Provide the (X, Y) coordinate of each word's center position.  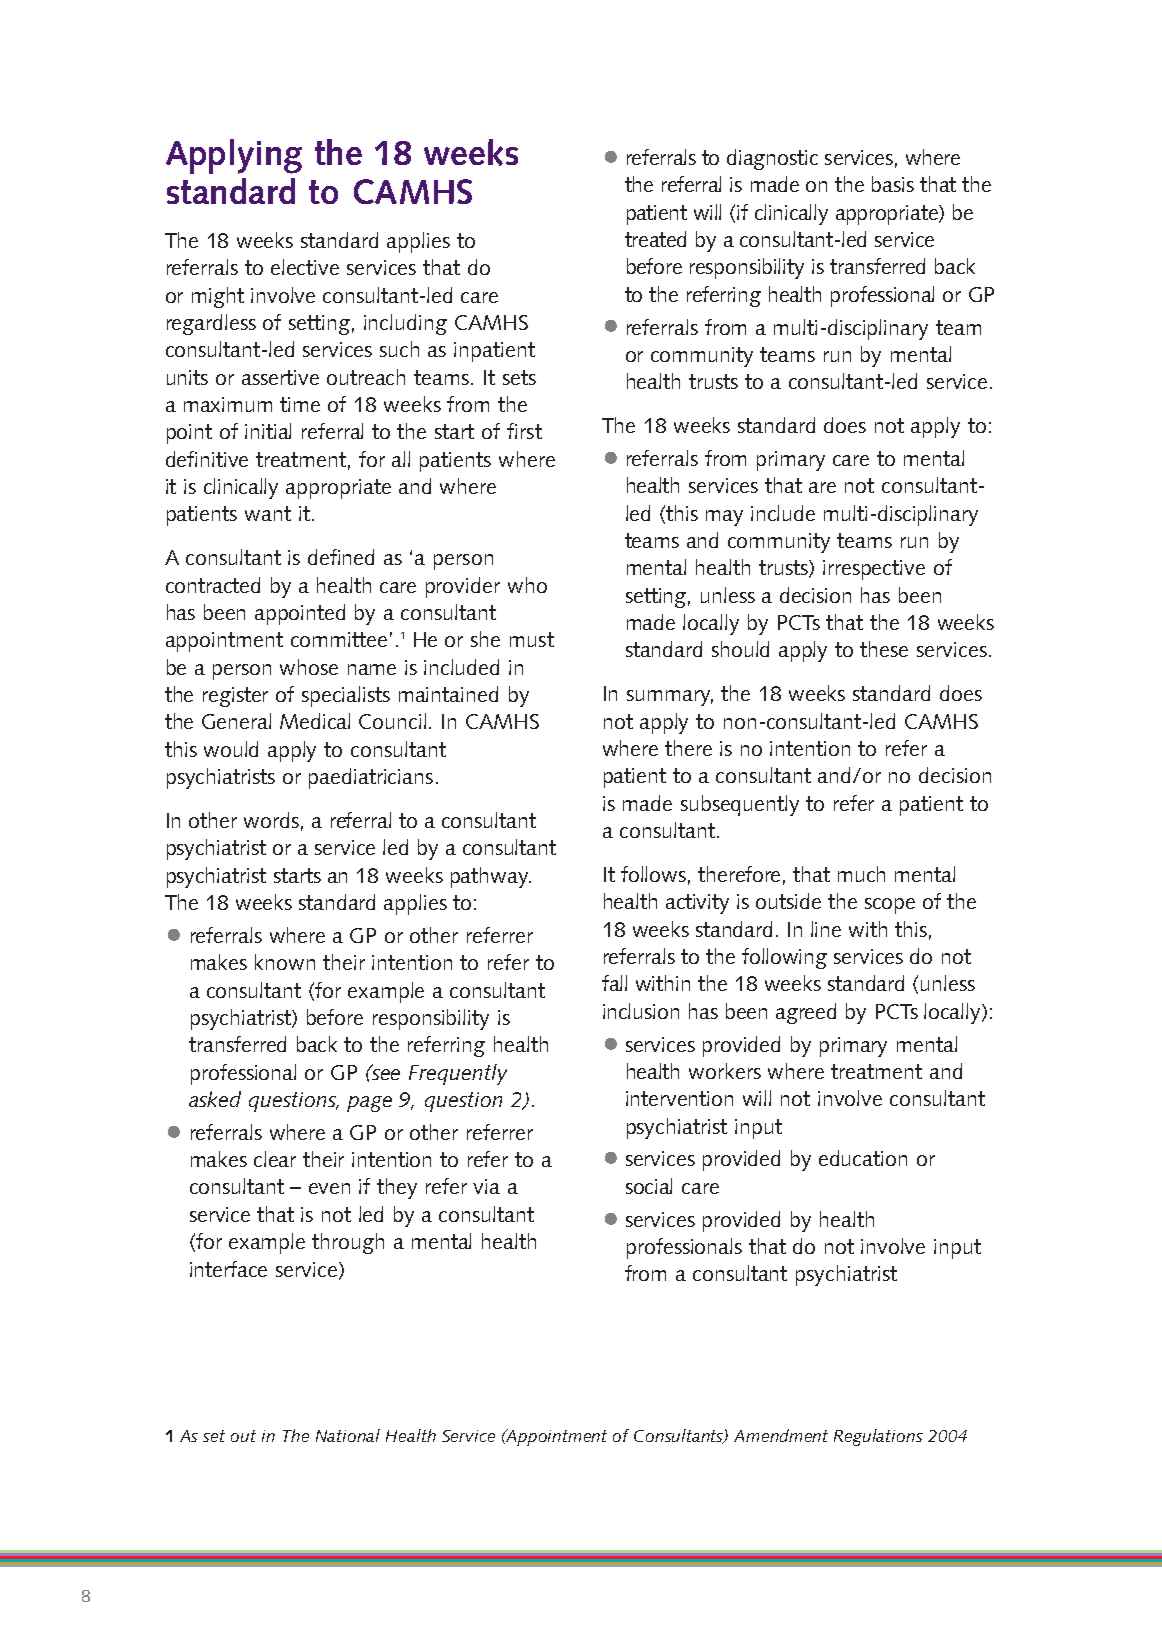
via (486, 1186)
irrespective (874, 570)
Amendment (781, 1435)
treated (655, 239)
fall (614, 983)
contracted (213, 585)
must (532, 639)
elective (305, 267)
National (348, 1435)
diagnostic (772, 159)
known (285, 962)
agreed (806, 1013)
